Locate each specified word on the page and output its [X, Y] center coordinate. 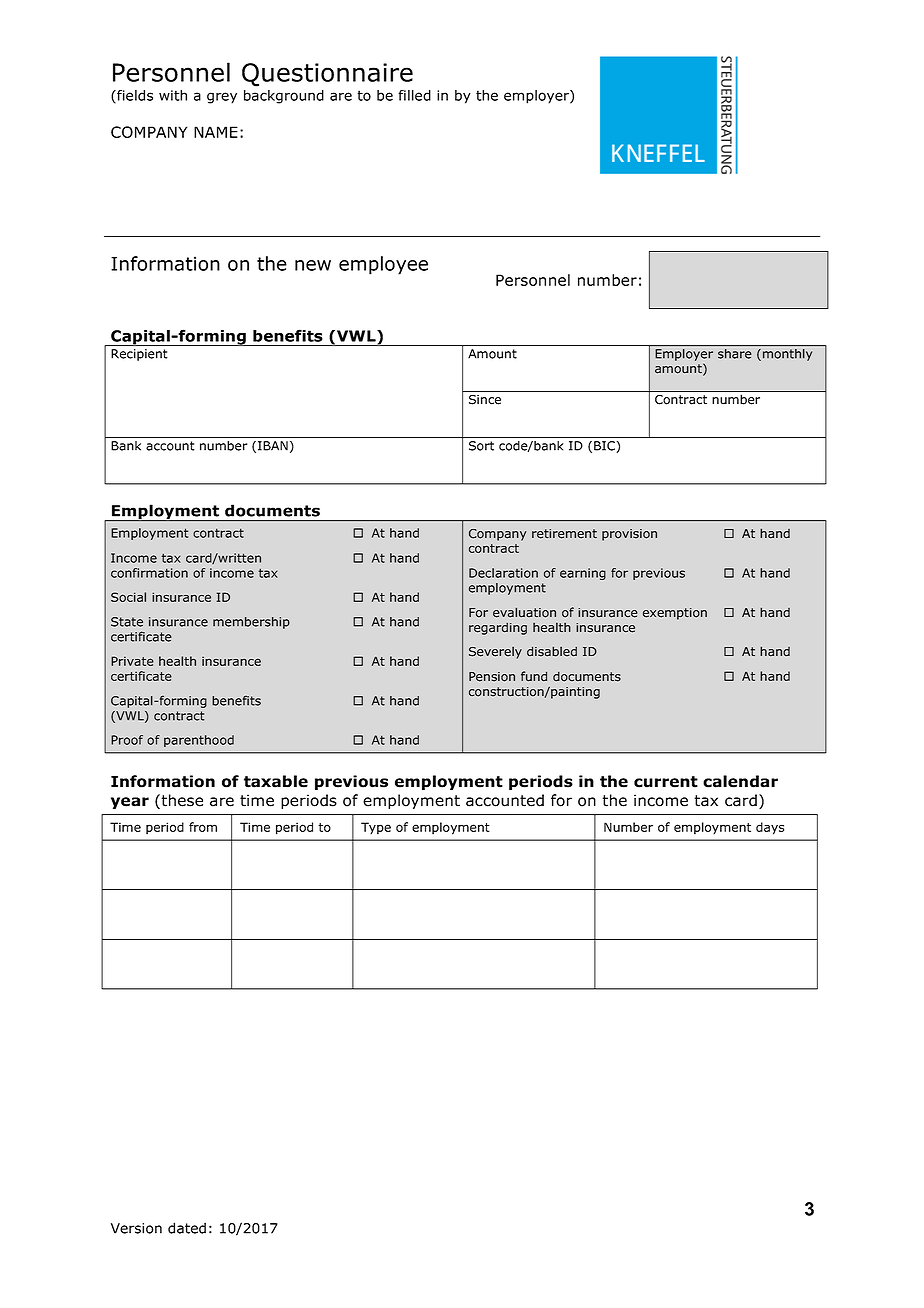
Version [136, 1228]
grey [222, 98]
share [735, 354]
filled [414, 95]
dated [187, 1228]
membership [251, 623]
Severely [495, 653]
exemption [675, 614]
